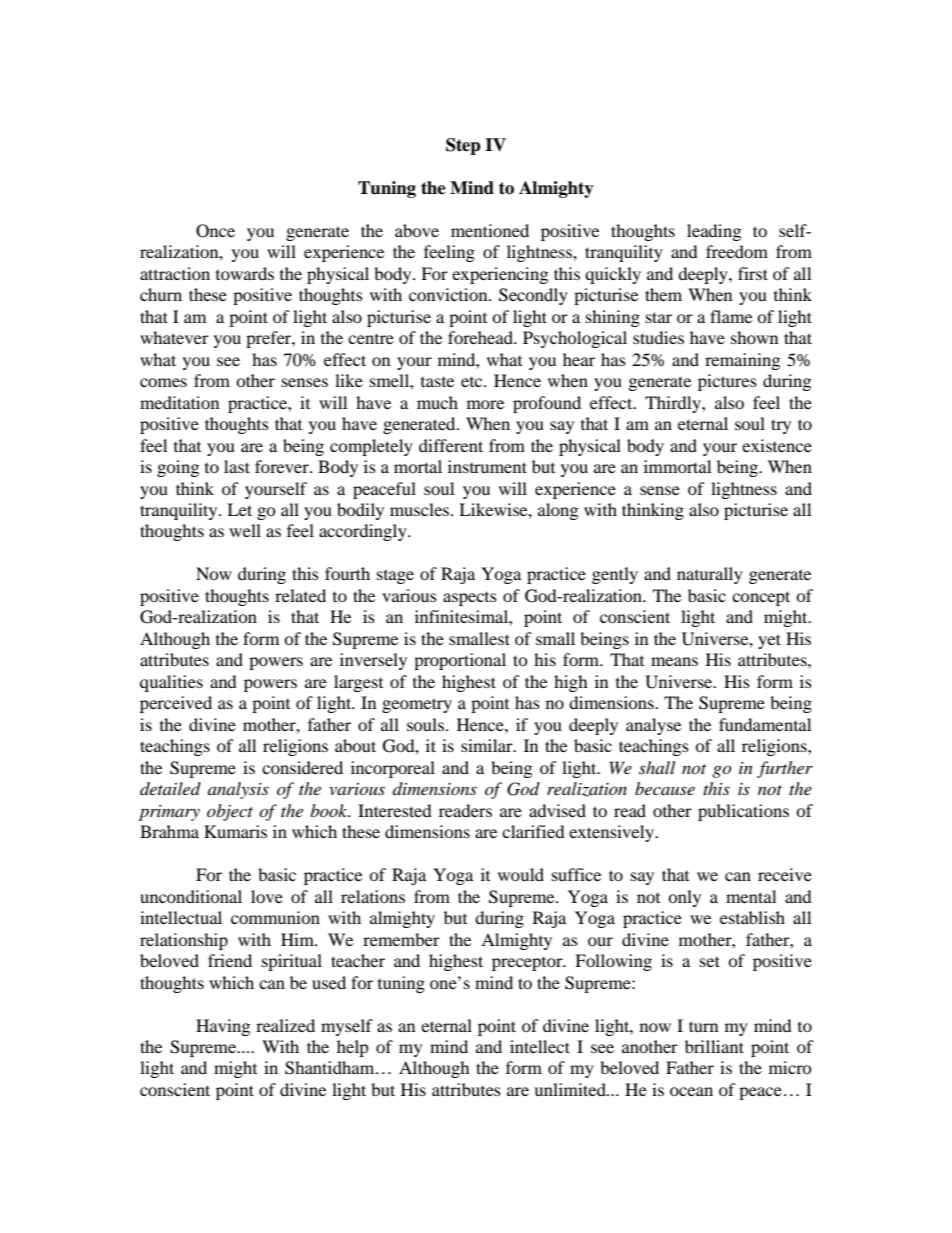 This screenshot has width=952, height=1233. Describe the element at coordinates (665, 788) in the screenshot. I see `because` at that location.
